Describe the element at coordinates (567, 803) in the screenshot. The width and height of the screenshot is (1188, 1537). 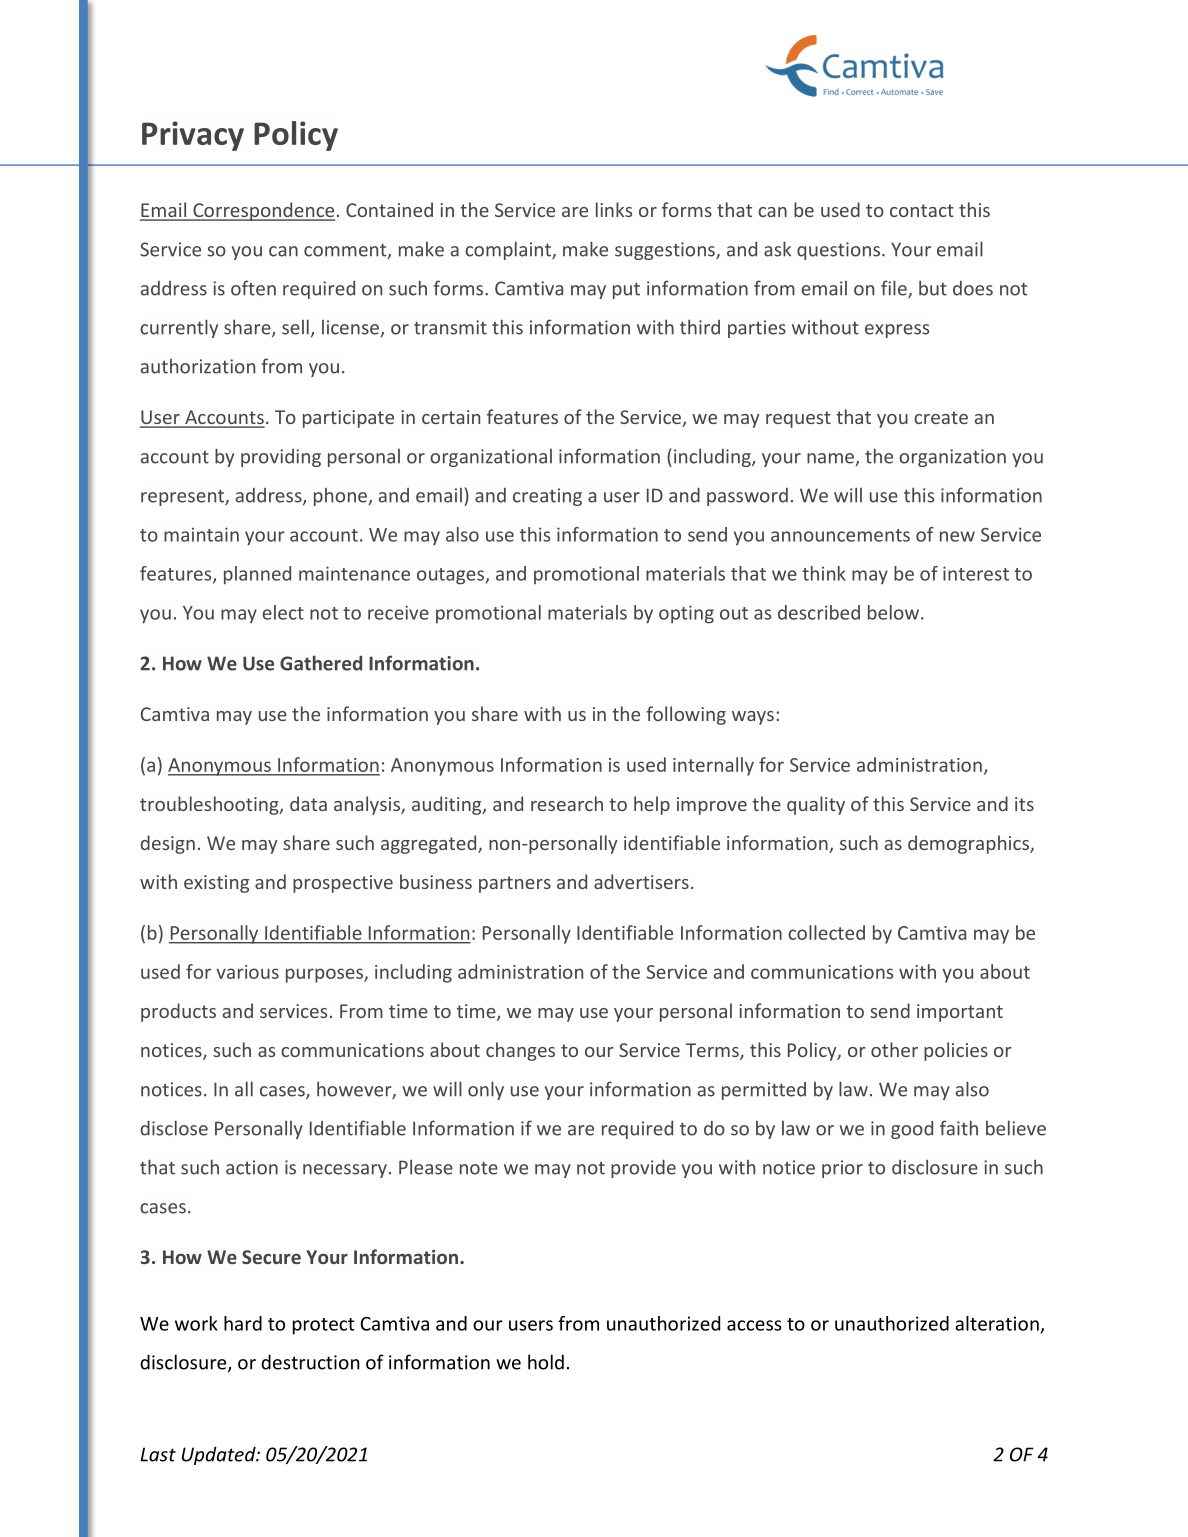
I see `research` at that location.
